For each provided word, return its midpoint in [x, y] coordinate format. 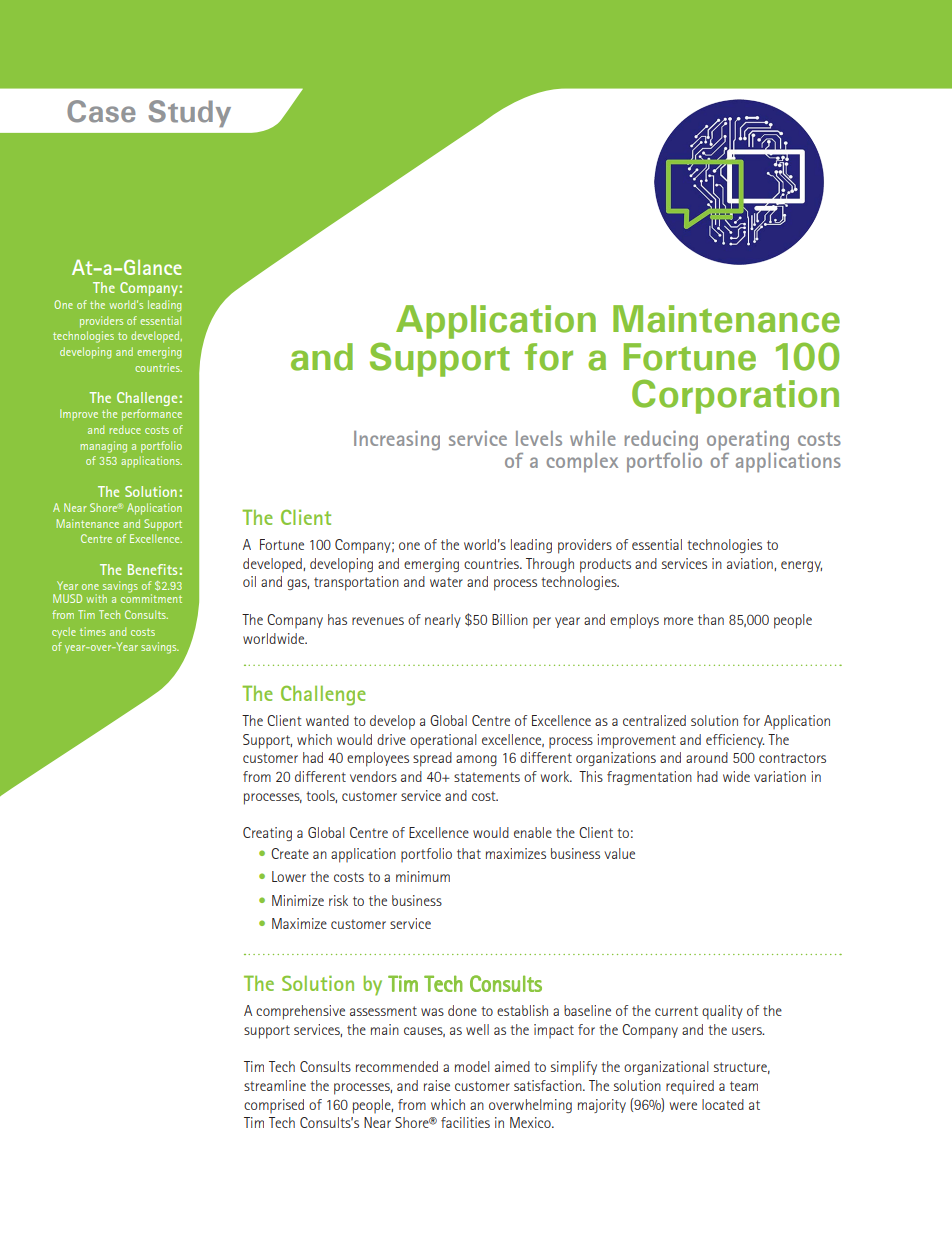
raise [437, 1085]
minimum [423, 876]
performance [152, 415]
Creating [267, 834]
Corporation [735, 396]
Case [101, 111]
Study [189, 113]
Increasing [397, 441]
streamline [275, 1085]
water [446, 582]
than [711, 619]
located [723, 1104]
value [619, 853]
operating [748, 441]
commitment [151, 597]
